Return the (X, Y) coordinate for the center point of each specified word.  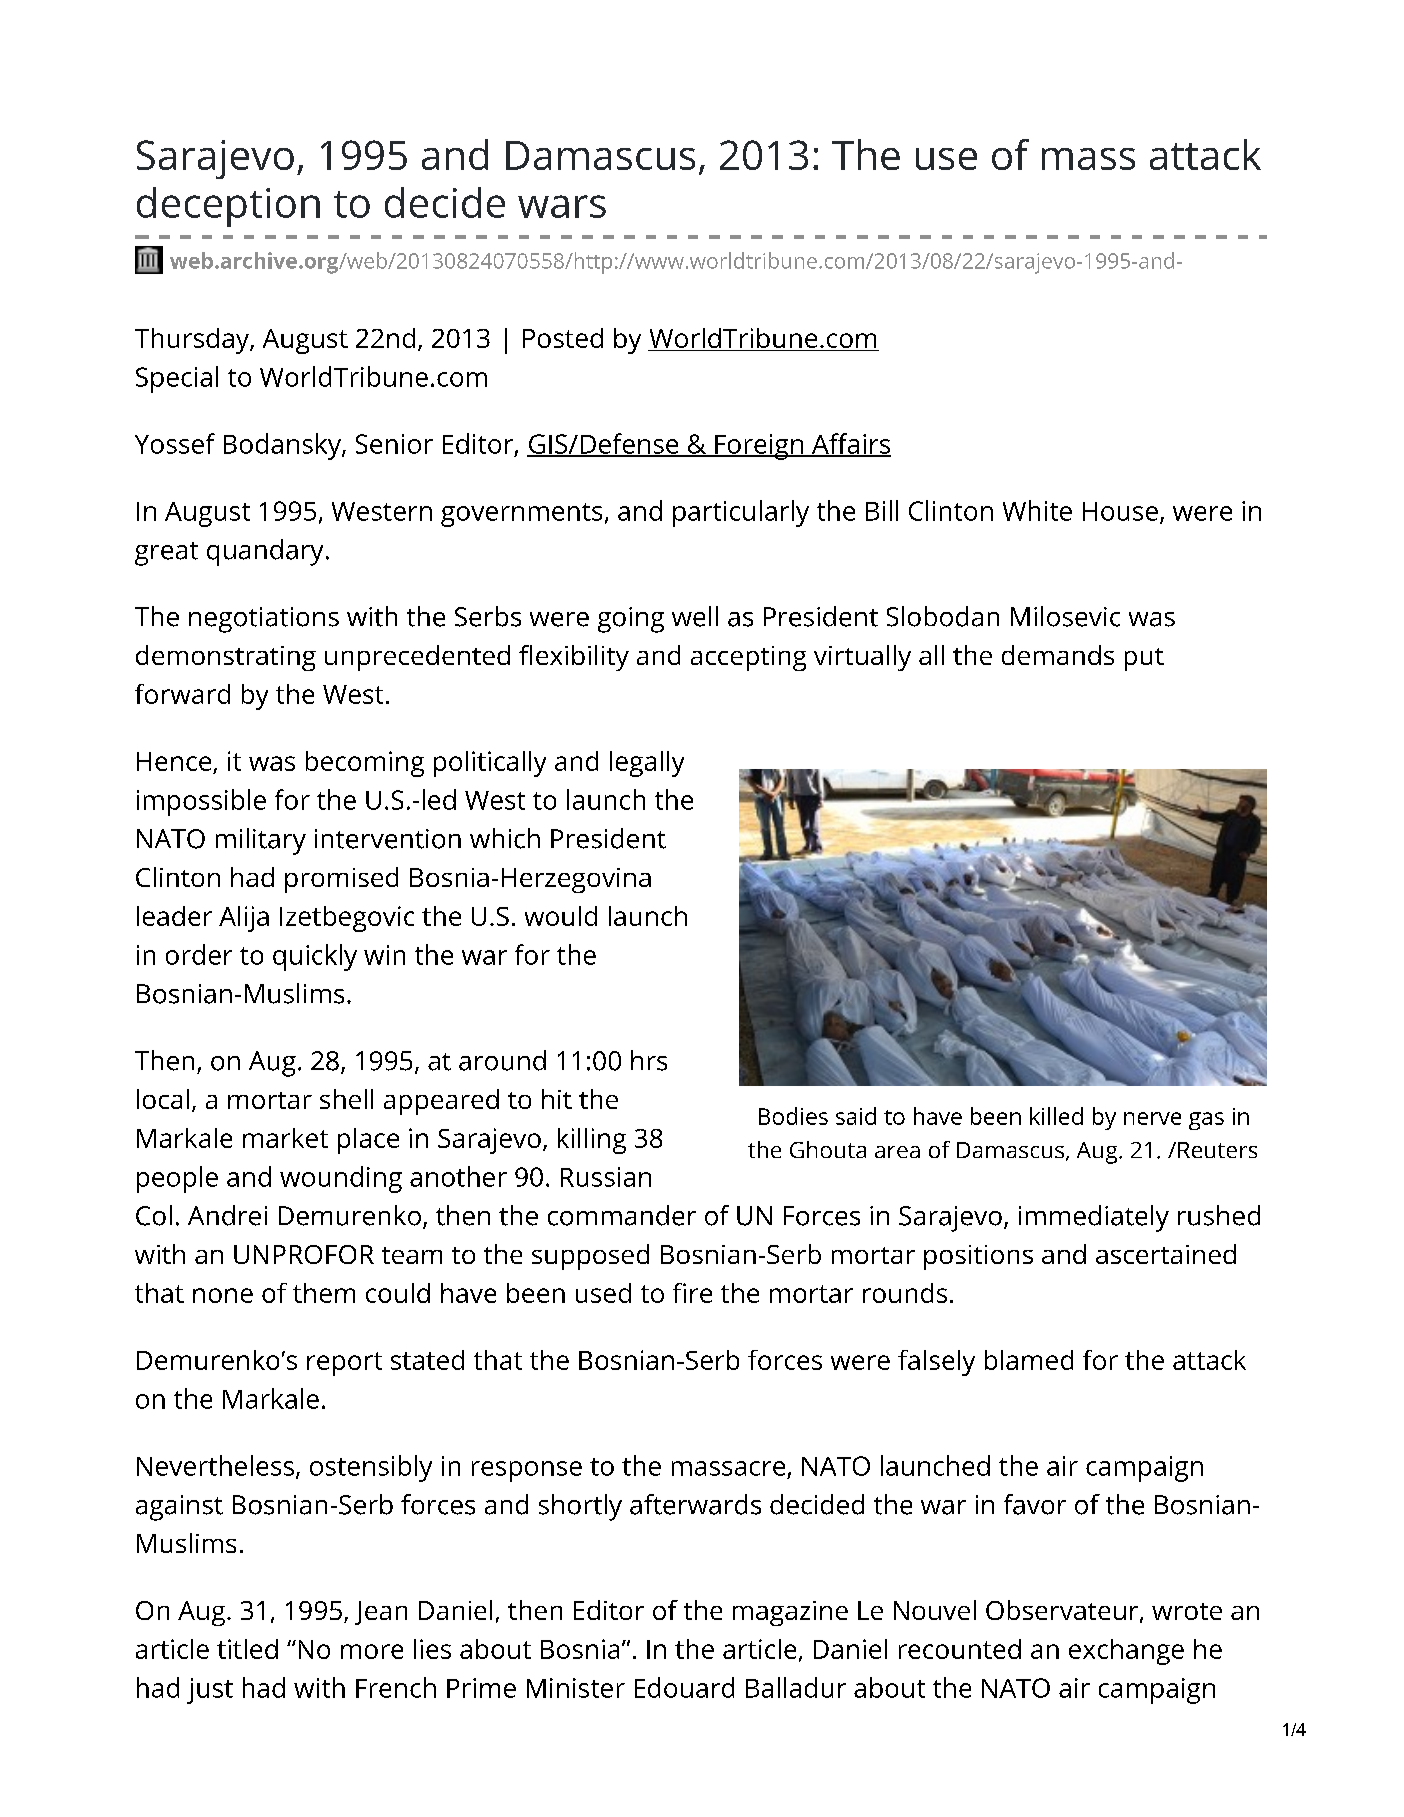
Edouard (684, 1687)
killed (1056, 1116)
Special (177, 379)
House (1120, 511)
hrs (649, 1060)
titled (247, 1649)
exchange (1126, 1652)
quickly (315, 957)
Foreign (759, 447)
